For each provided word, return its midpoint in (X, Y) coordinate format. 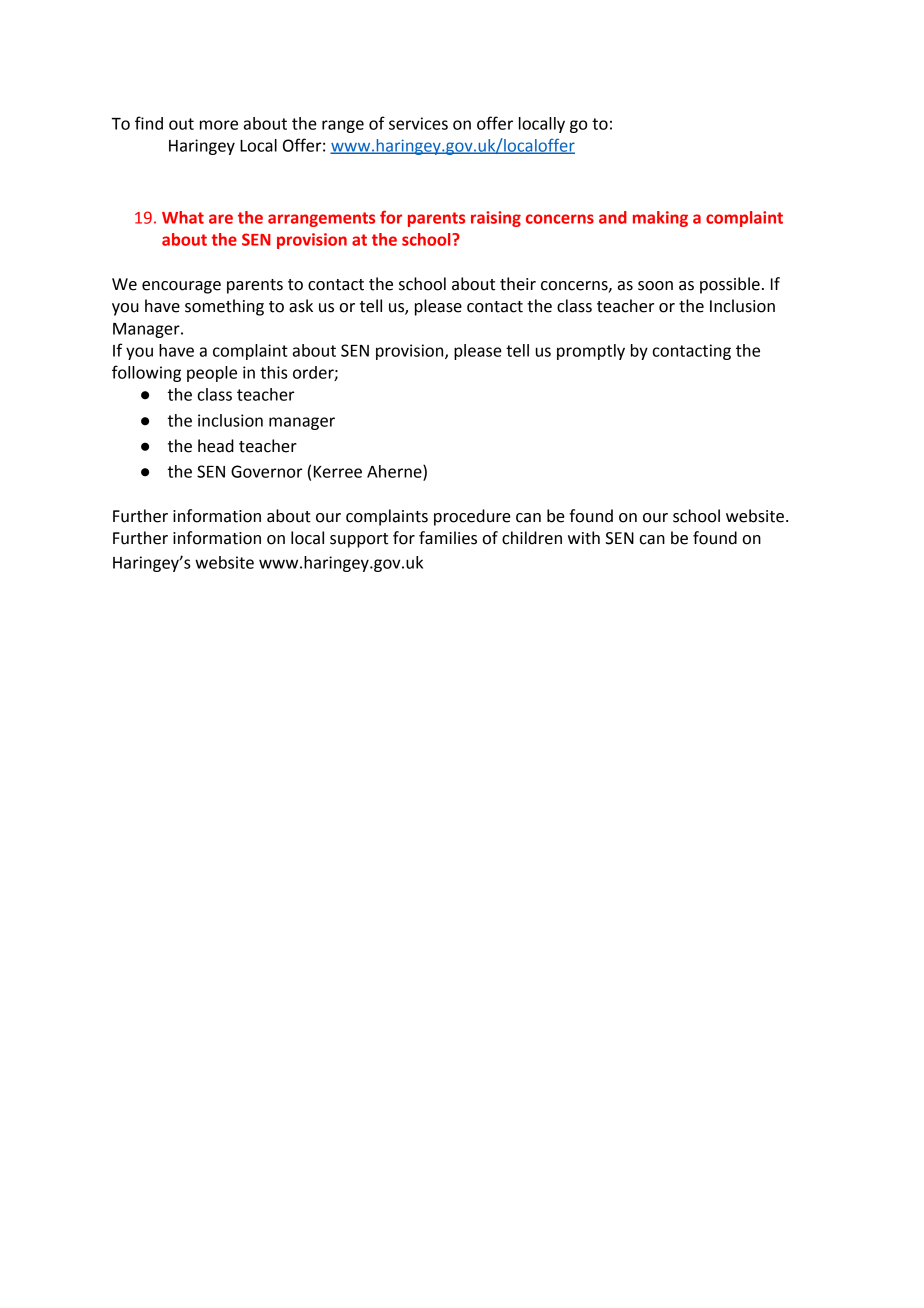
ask (301, 306)
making (660, 219)
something (224, 307)
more (219, 125)
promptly (591, 352)
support (359, 540)
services (418, 123)
